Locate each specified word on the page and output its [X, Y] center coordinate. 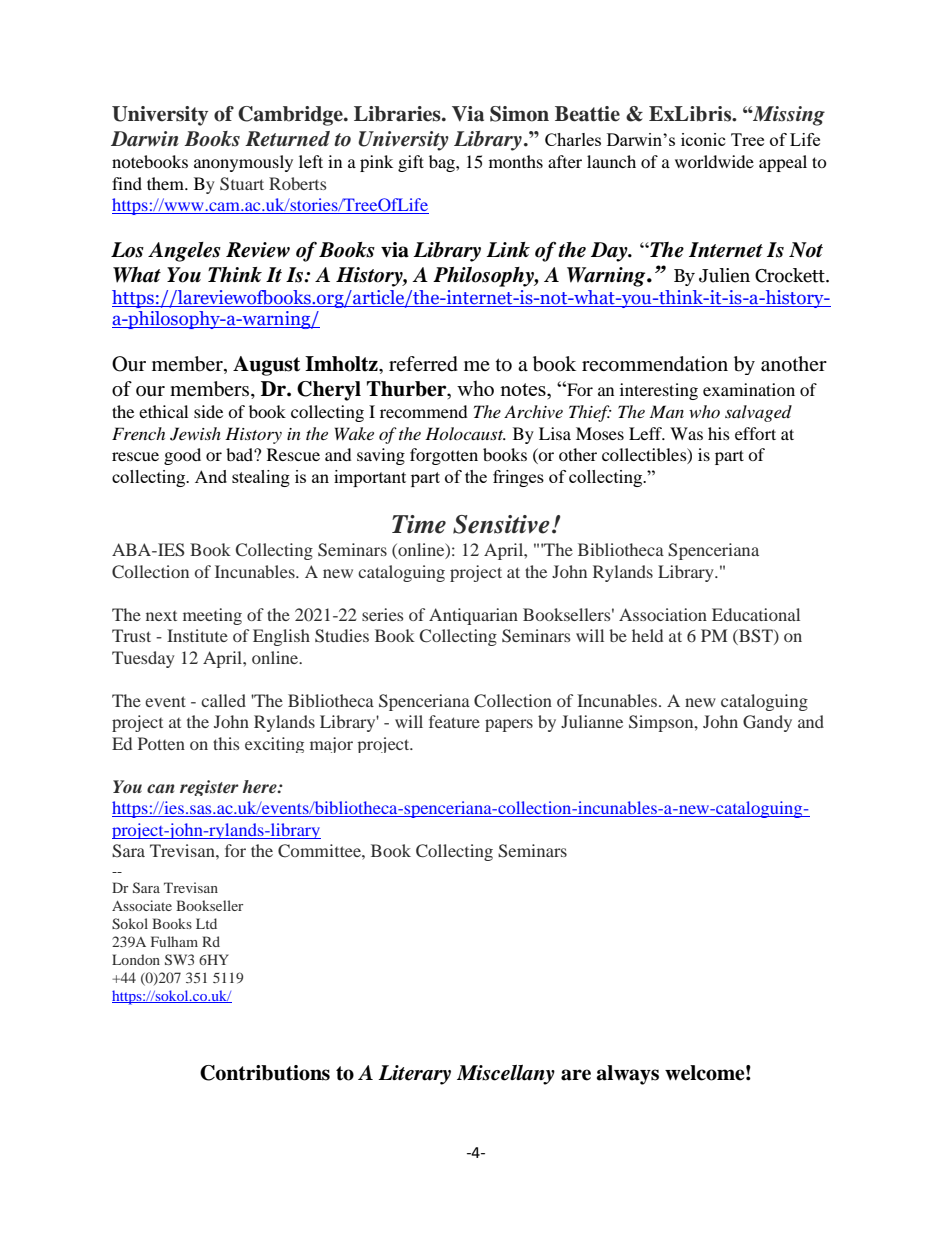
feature [454, 721]
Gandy [767, 723]
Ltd [206, 923]
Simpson [662, 723]
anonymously [243, 163]
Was [686, 433]
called [223, 700]
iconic [703, 139]
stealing [261, 478]
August [266, 366]
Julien [724, 275]
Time [419, 524]
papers [509, 725]
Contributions [265, 1073]
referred [423, 364]
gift [411, 163]
